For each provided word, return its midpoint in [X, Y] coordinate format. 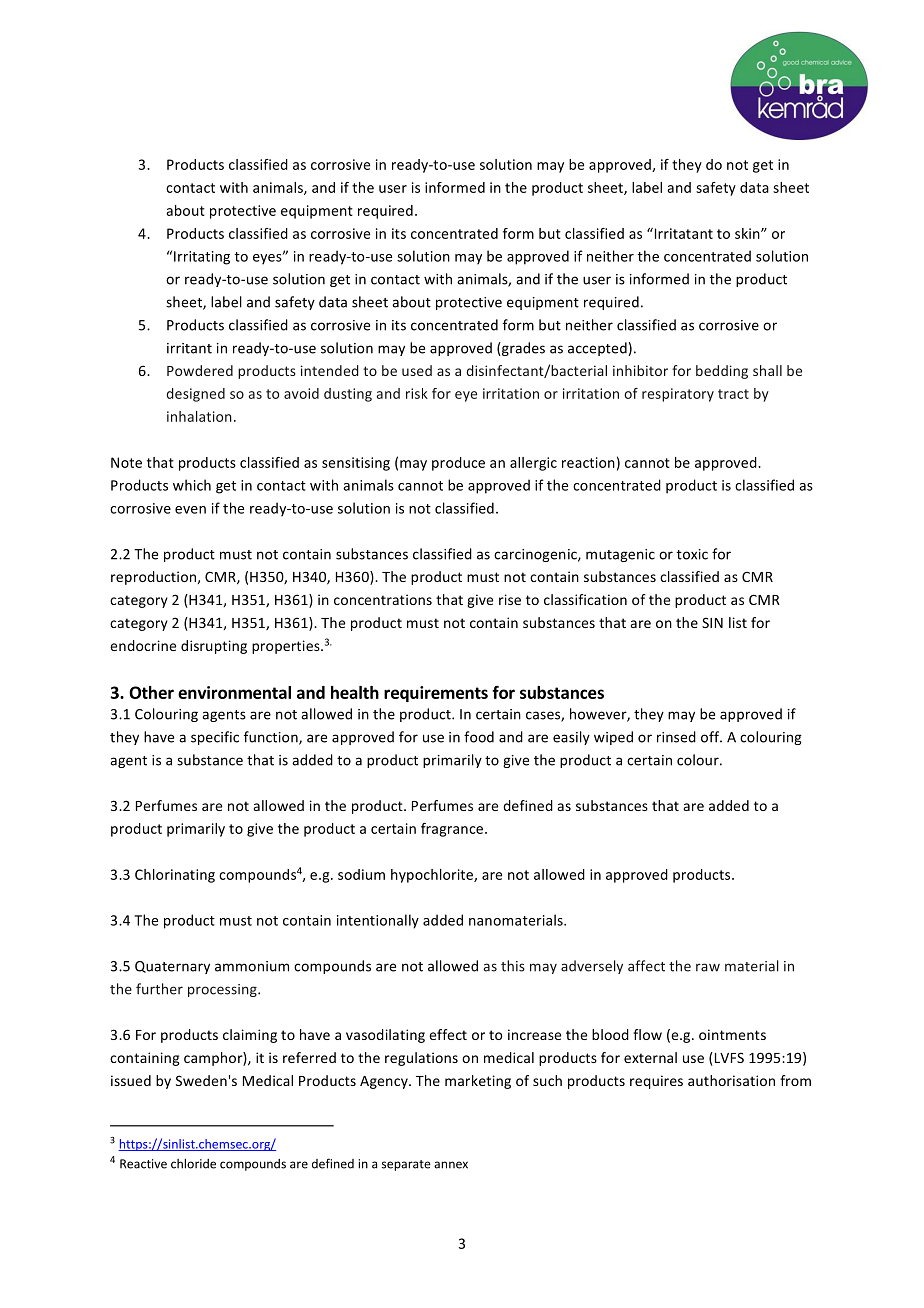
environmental [234, 692]
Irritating [202, 258]
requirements [436, 694]
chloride [193, 1163]
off [711, 737]
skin [748, 233]
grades [522, 349]
